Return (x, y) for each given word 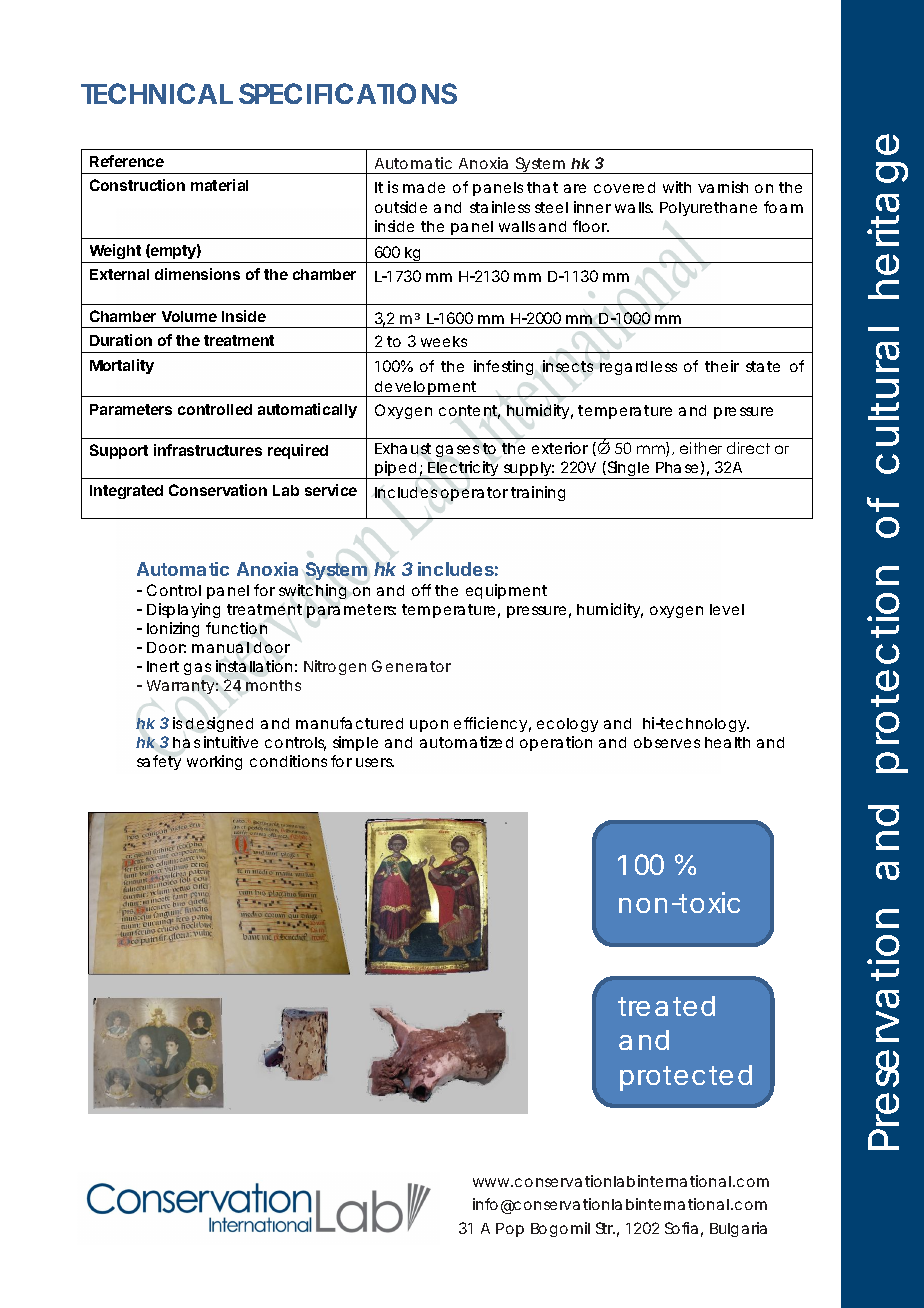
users (375, 762)
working (214, 762)
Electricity (464, 470)
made (424, 187)
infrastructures (208, 450)
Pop (510, 1230)
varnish (723, 187)
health (727, 742)
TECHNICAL (157, 93)
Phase (677, 467)
